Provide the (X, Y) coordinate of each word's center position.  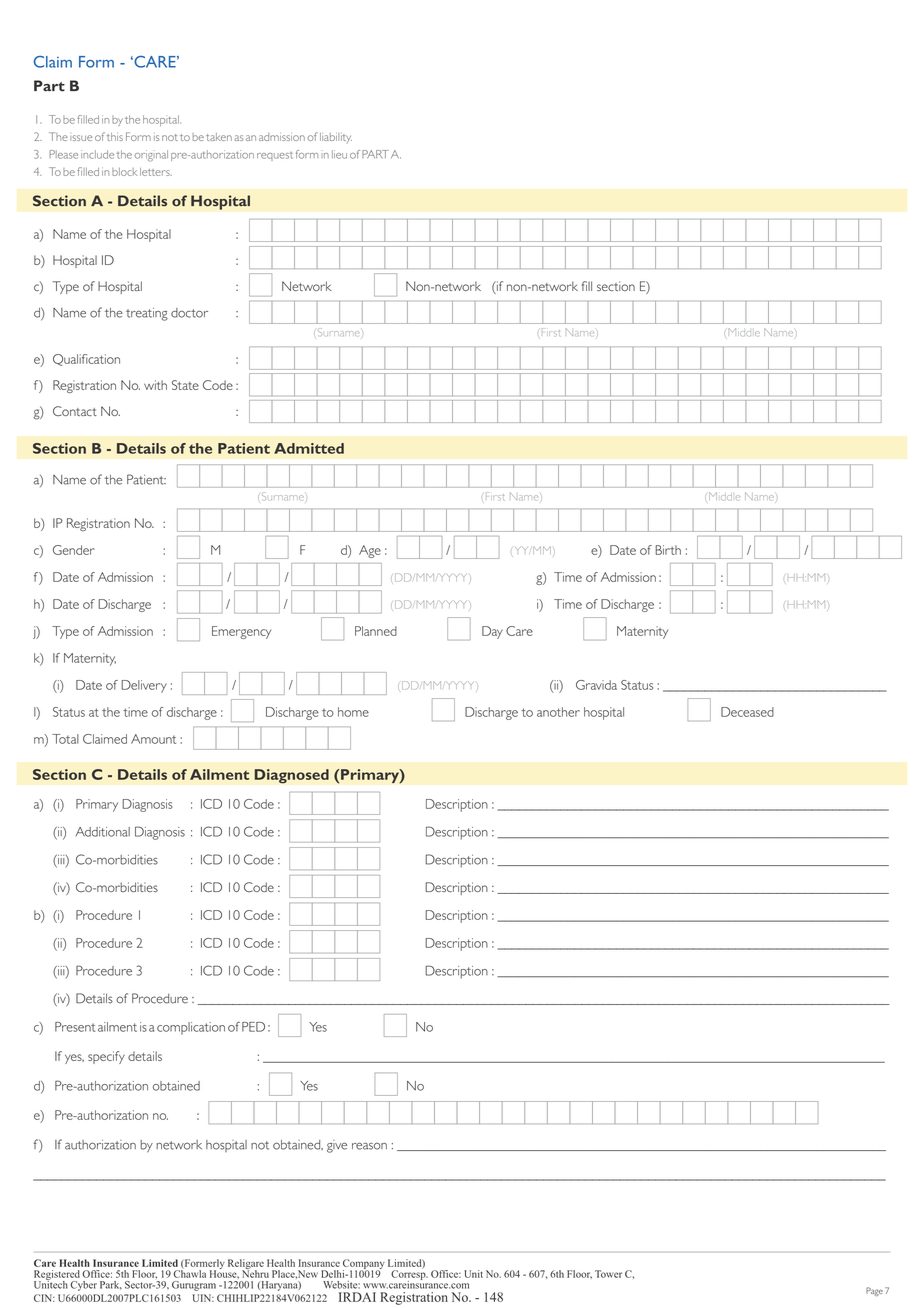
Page (874, 1291)
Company (364, 1265)
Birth (668, 550)
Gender (74, 550)
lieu (339, 154)
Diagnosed (291, 776)
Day (492, 632)
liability (336, 138)
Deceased (747, 712)
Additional (103, 832)
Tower (608, 1274)
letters (156, 172)
